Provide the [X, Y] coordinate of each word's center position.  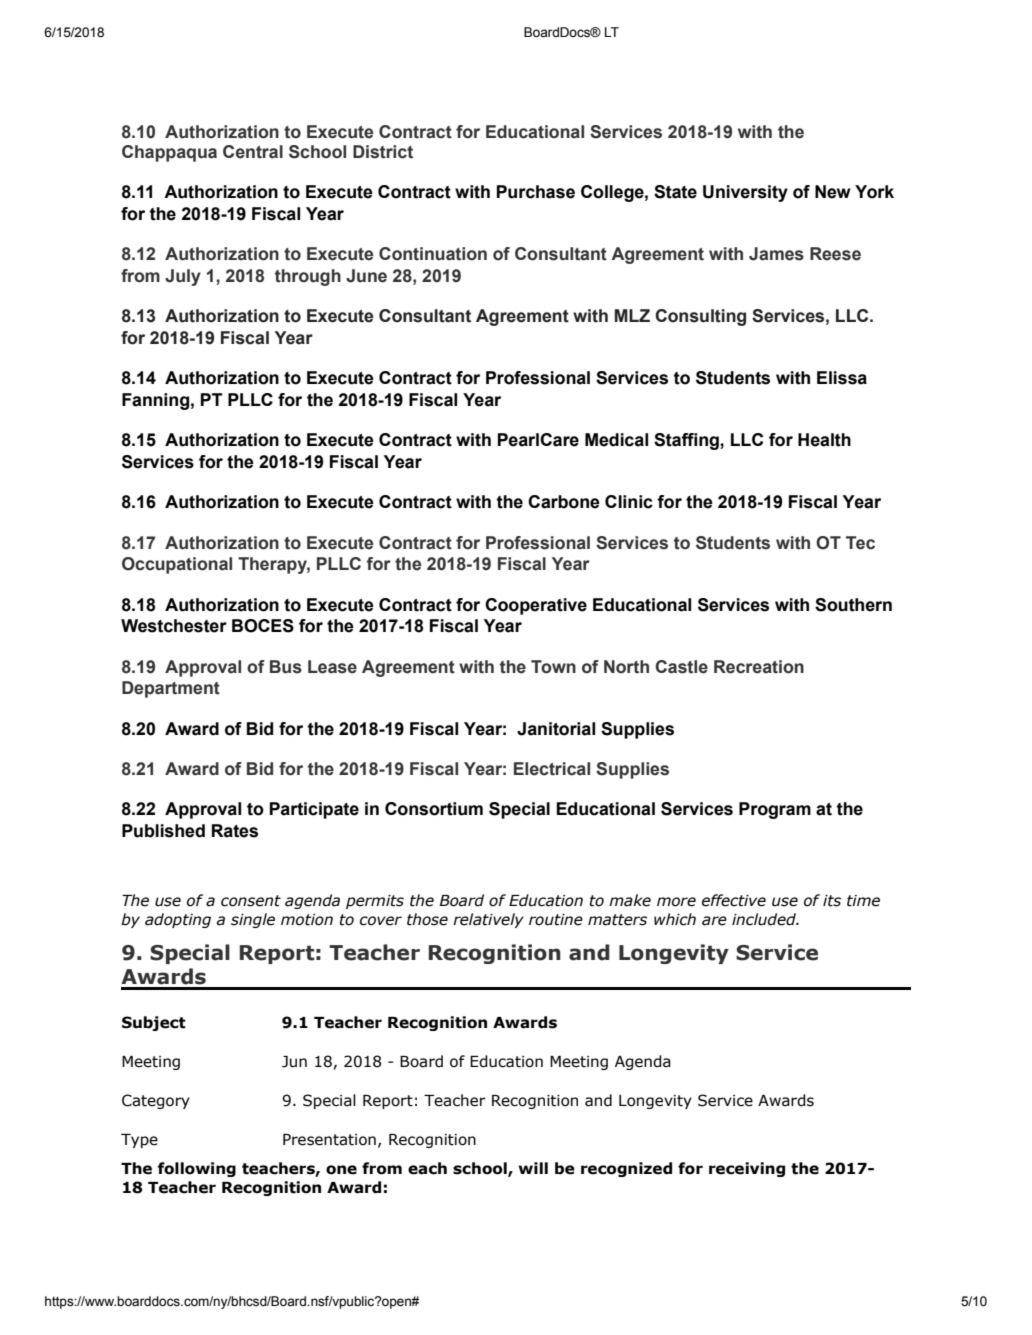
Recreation [759, 667]
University [745, 193]
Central [253, 152]
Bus [286, 667]
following [197, 1169]
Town [553, 667]
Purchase [536, 192]
